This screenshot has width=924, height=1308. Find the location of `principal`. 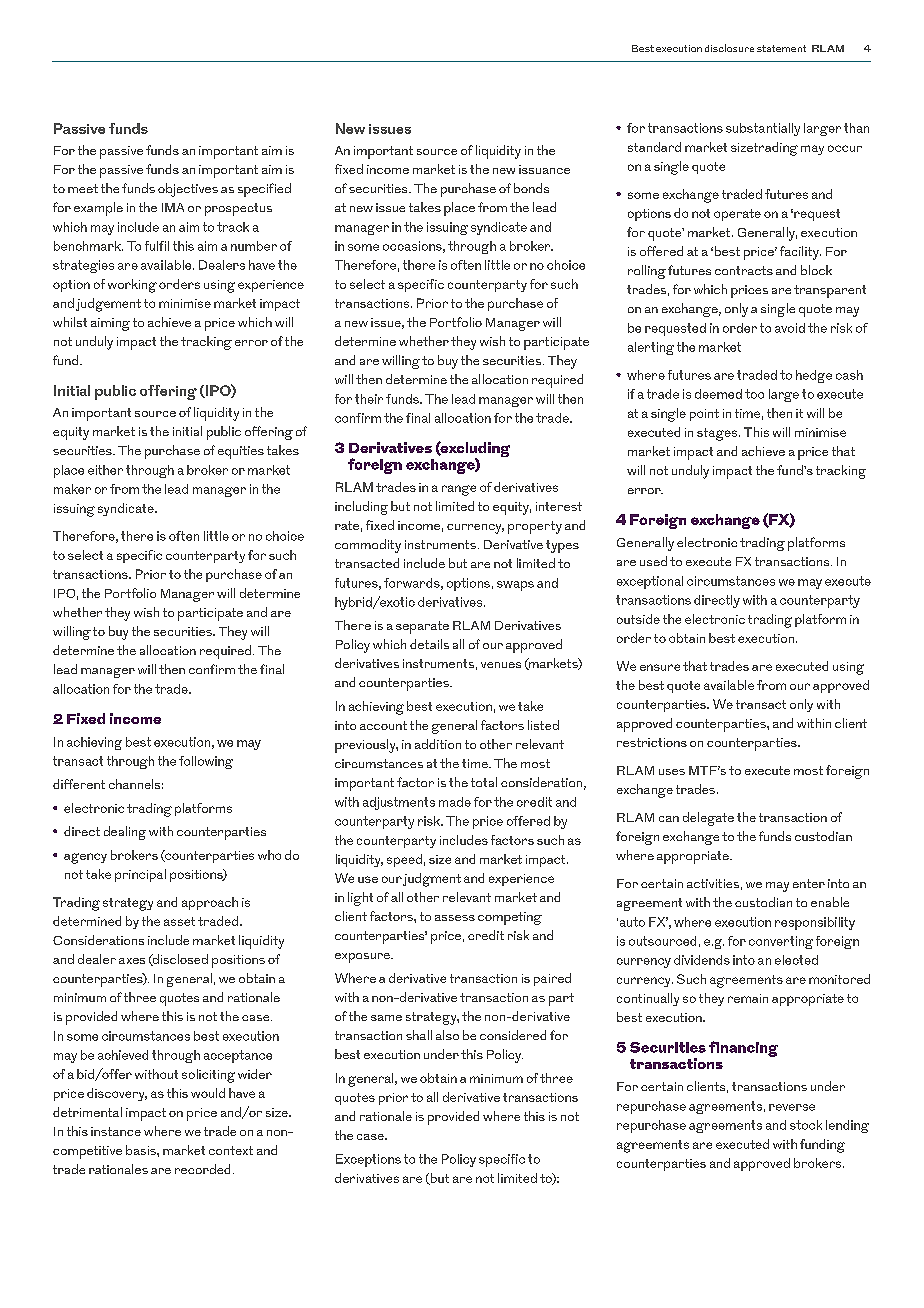

principal is located at coordinates (140, 875).
